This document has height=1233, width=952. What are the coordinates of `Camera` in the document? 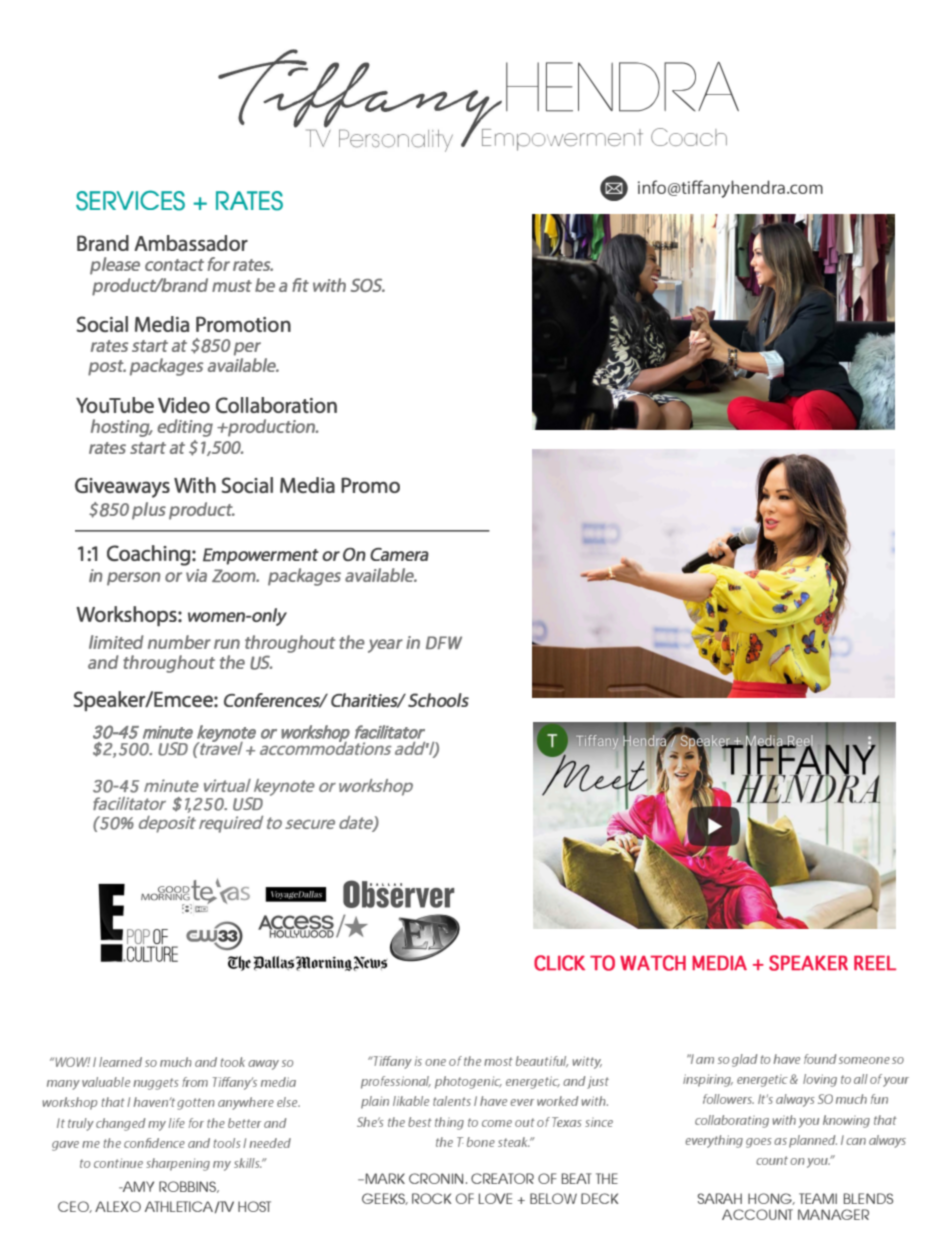 It's located at (399, 554).
